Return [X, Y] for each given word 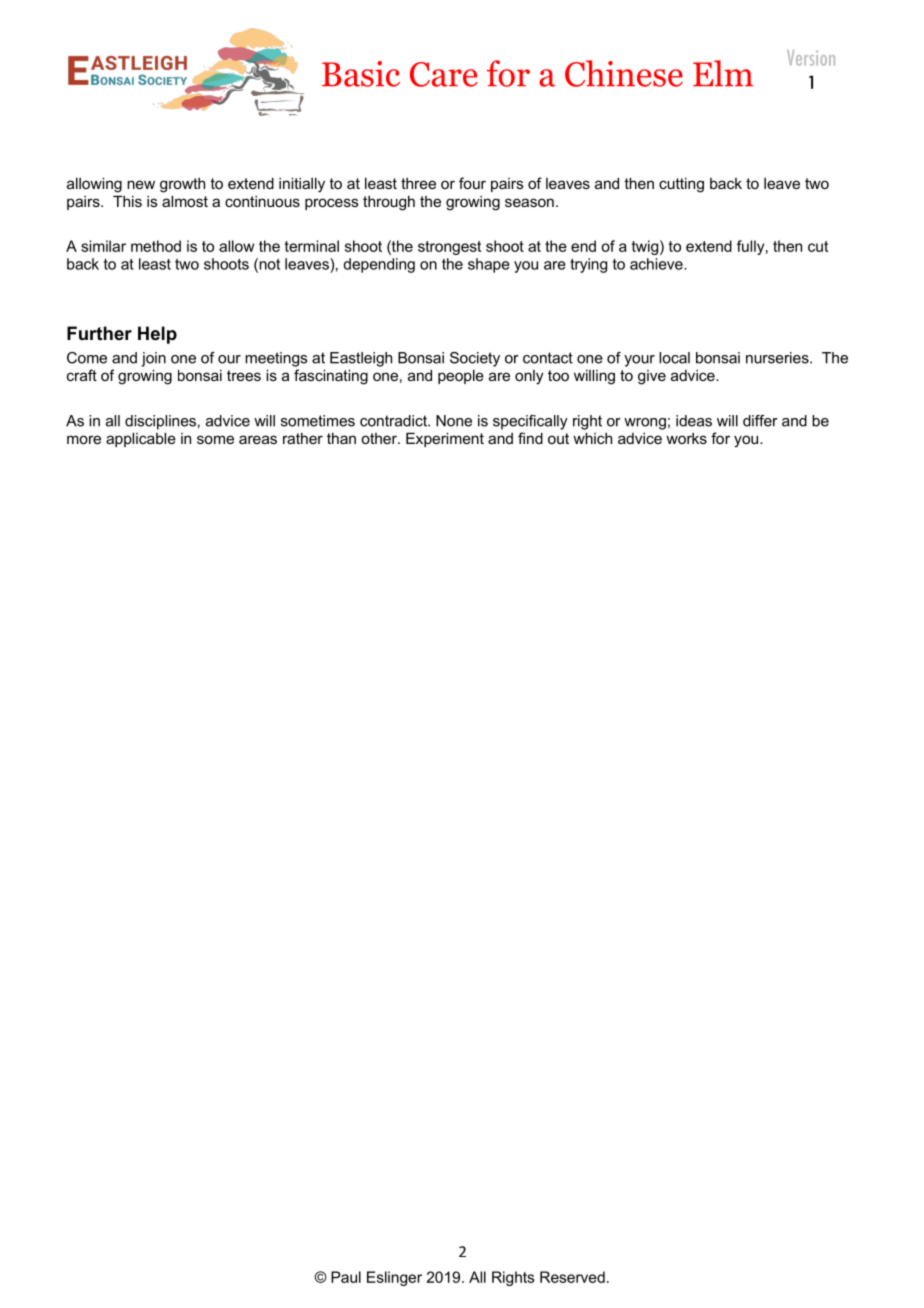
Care [444, 74]
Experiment [445, 439]
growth [182, 185]
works [686, 438]
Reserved [572, 1277]
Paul [346, 1277]
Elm [723, 73]
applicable [141, 439]
